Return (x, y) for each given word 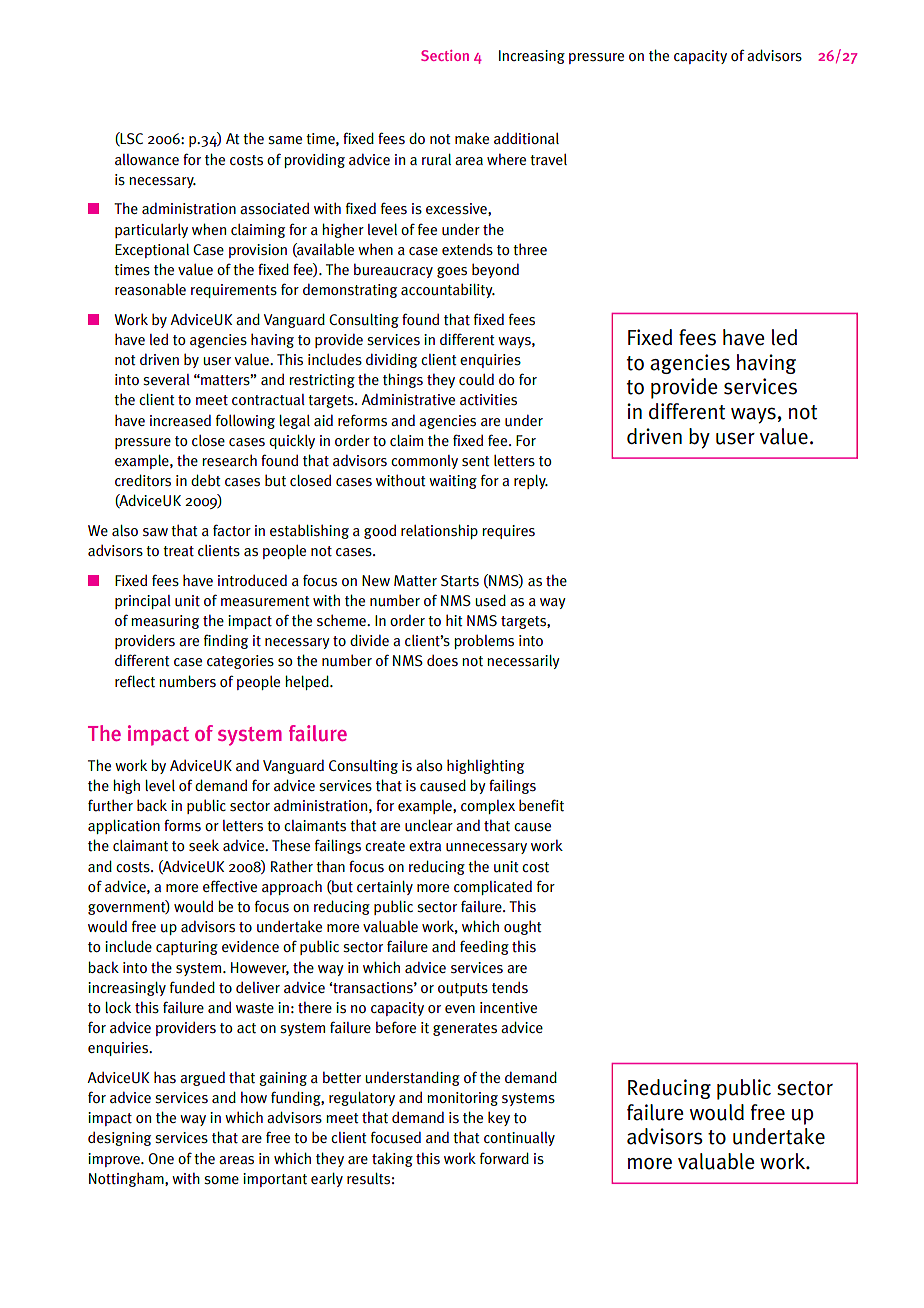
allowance (147, 159)
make (472, 138)
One (161, 1159)
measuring (165, 622)
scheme (342, 620)
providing (315, 160)
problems (484, 641)
